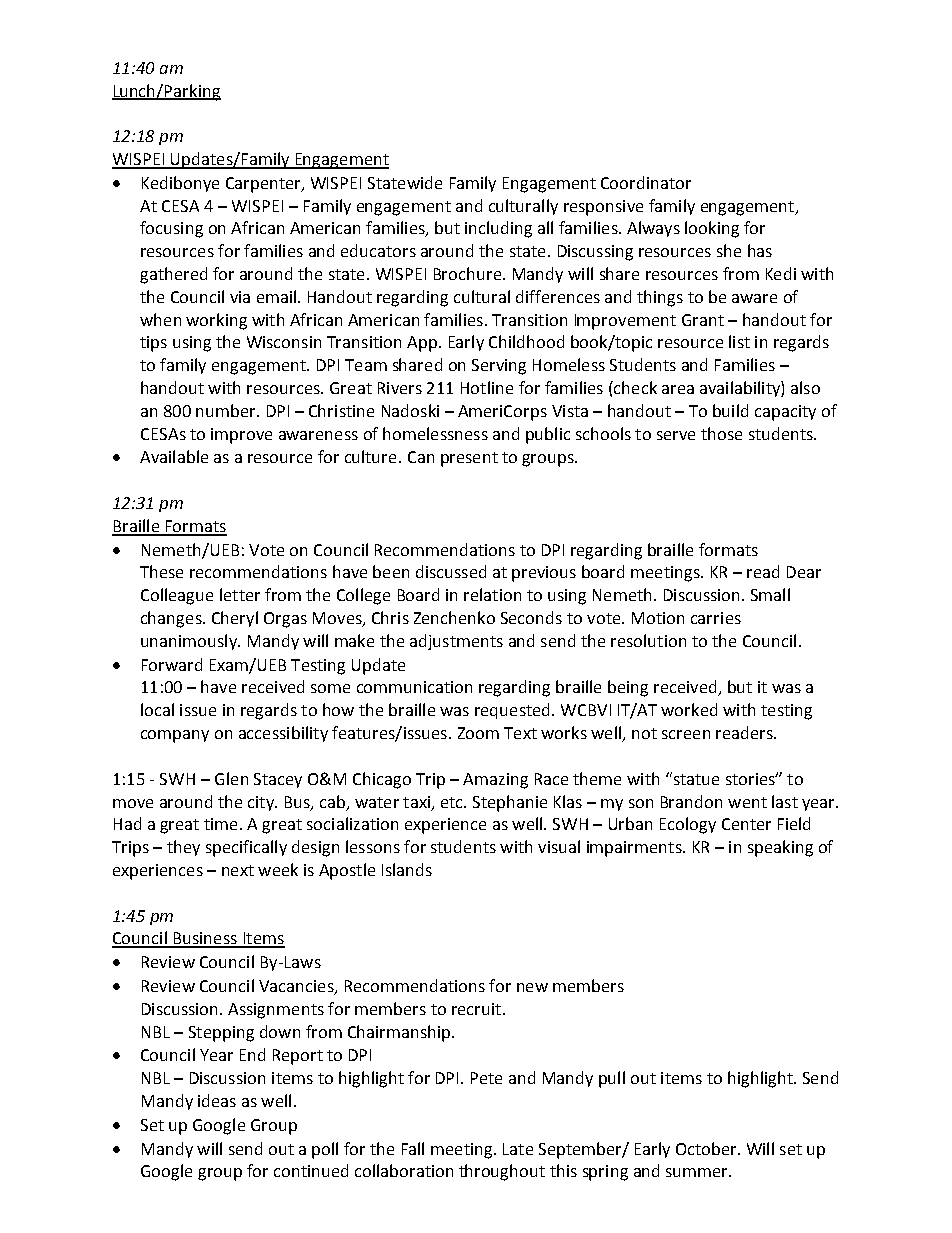  Describe the element at coordinates (456, 642) in the page. I see `adjustments` at that location.
